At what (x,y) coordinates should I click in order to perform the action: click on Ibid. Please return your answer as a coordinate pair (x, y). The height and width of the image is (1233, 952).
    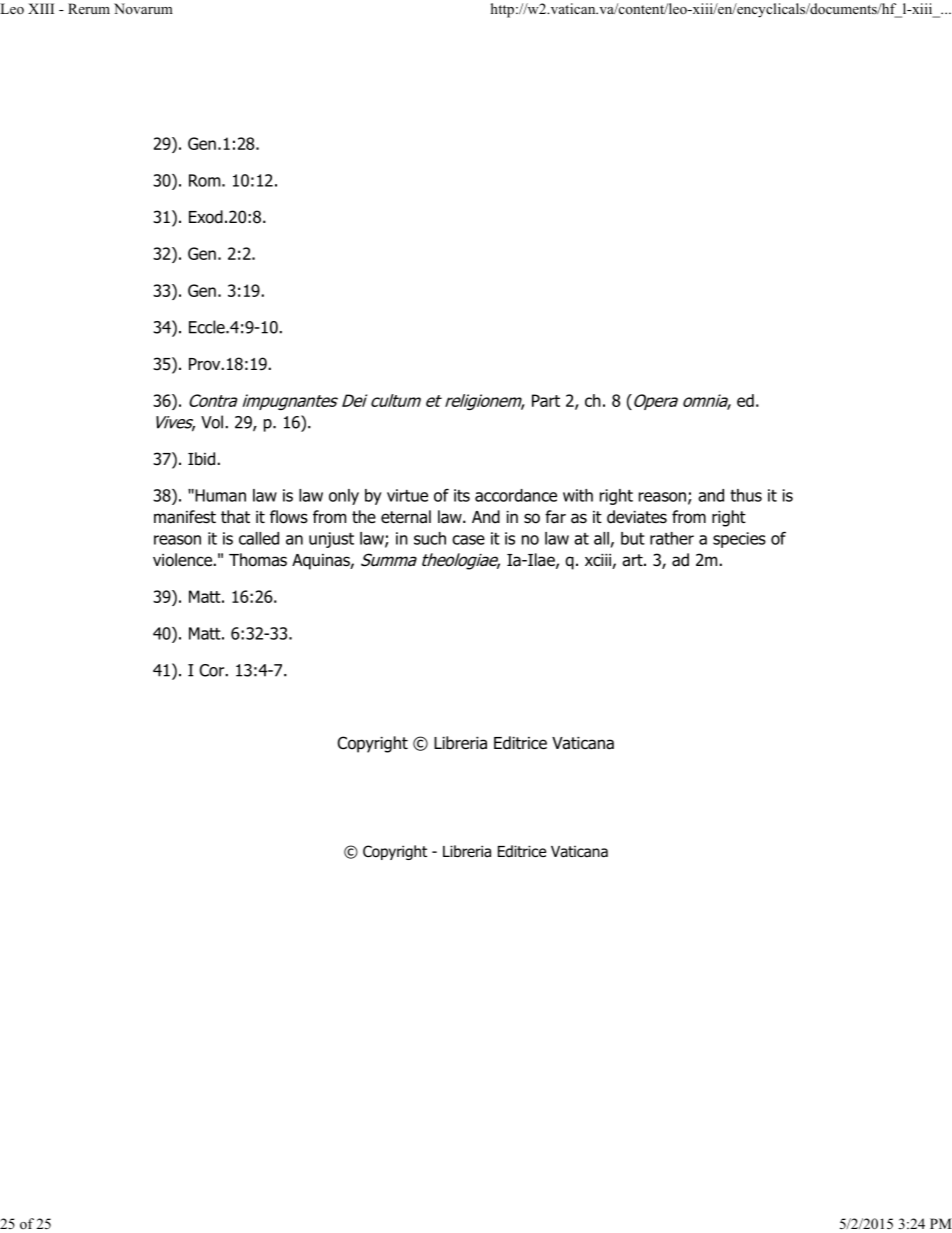
    Looking at the image, I should click on (203, 459).
